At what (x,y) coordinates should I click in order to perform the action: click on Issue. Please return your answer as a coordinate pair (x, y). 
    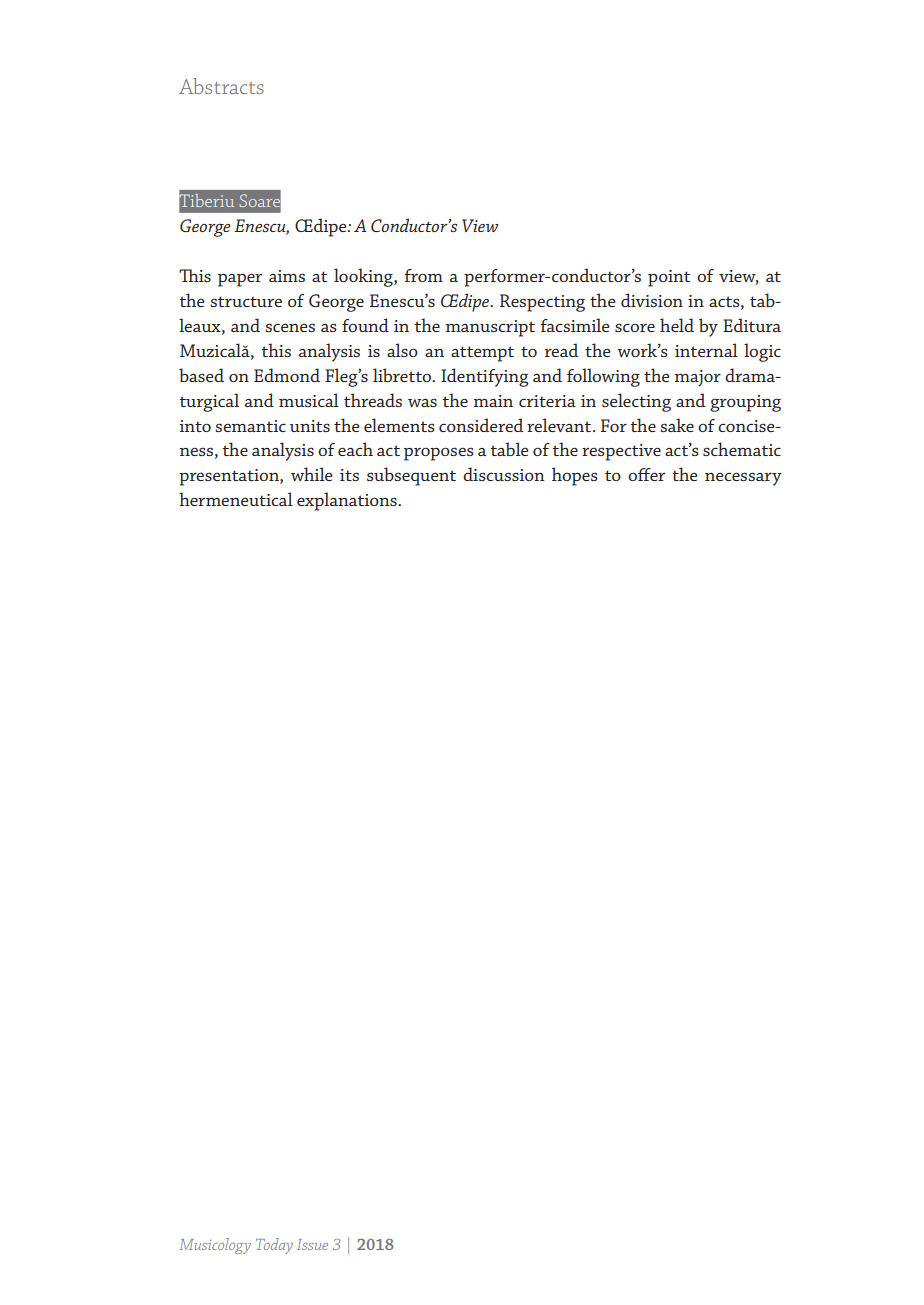
    Looking at the image, I should click on (312, 1244).
